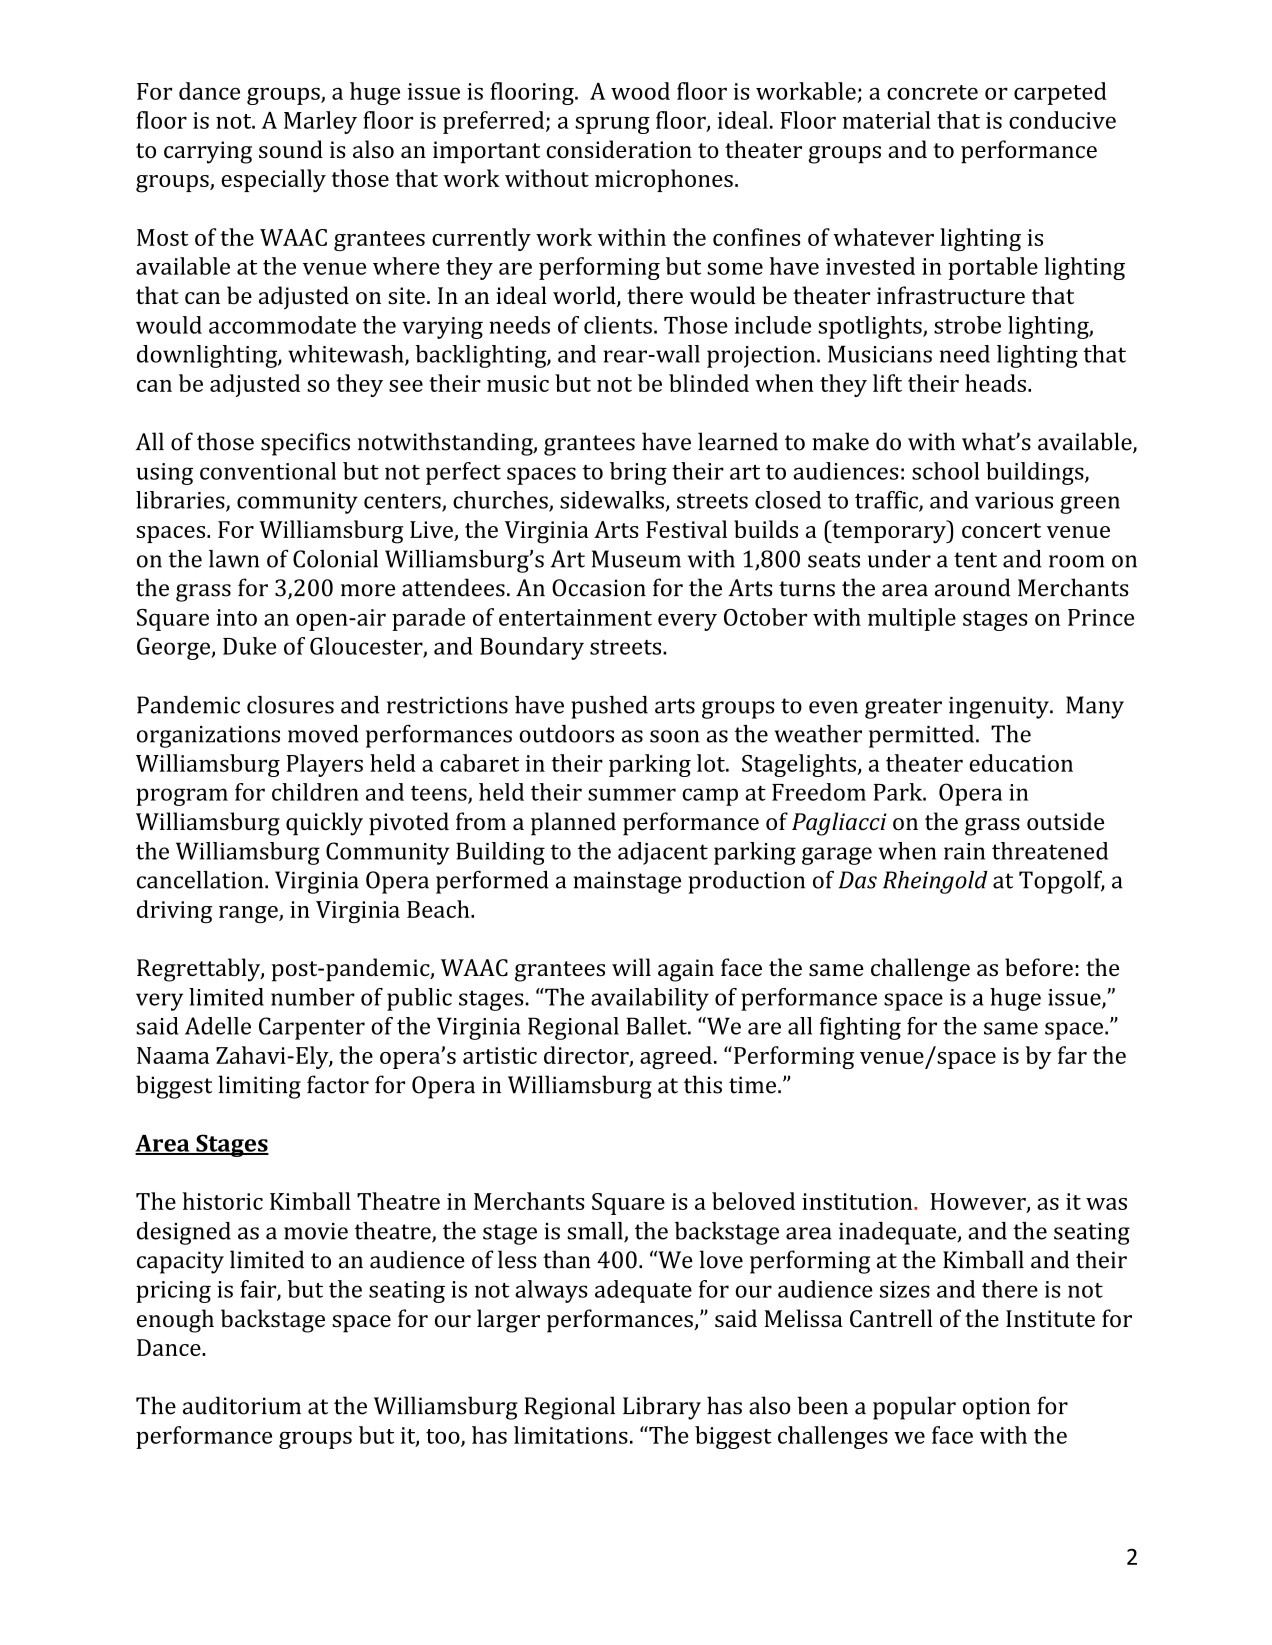 This screenshot has height=1645, width=1272. What do you see at coordinates (650, 999) in the screenshot?
I see `availability` at bounding box center [650, 999].
